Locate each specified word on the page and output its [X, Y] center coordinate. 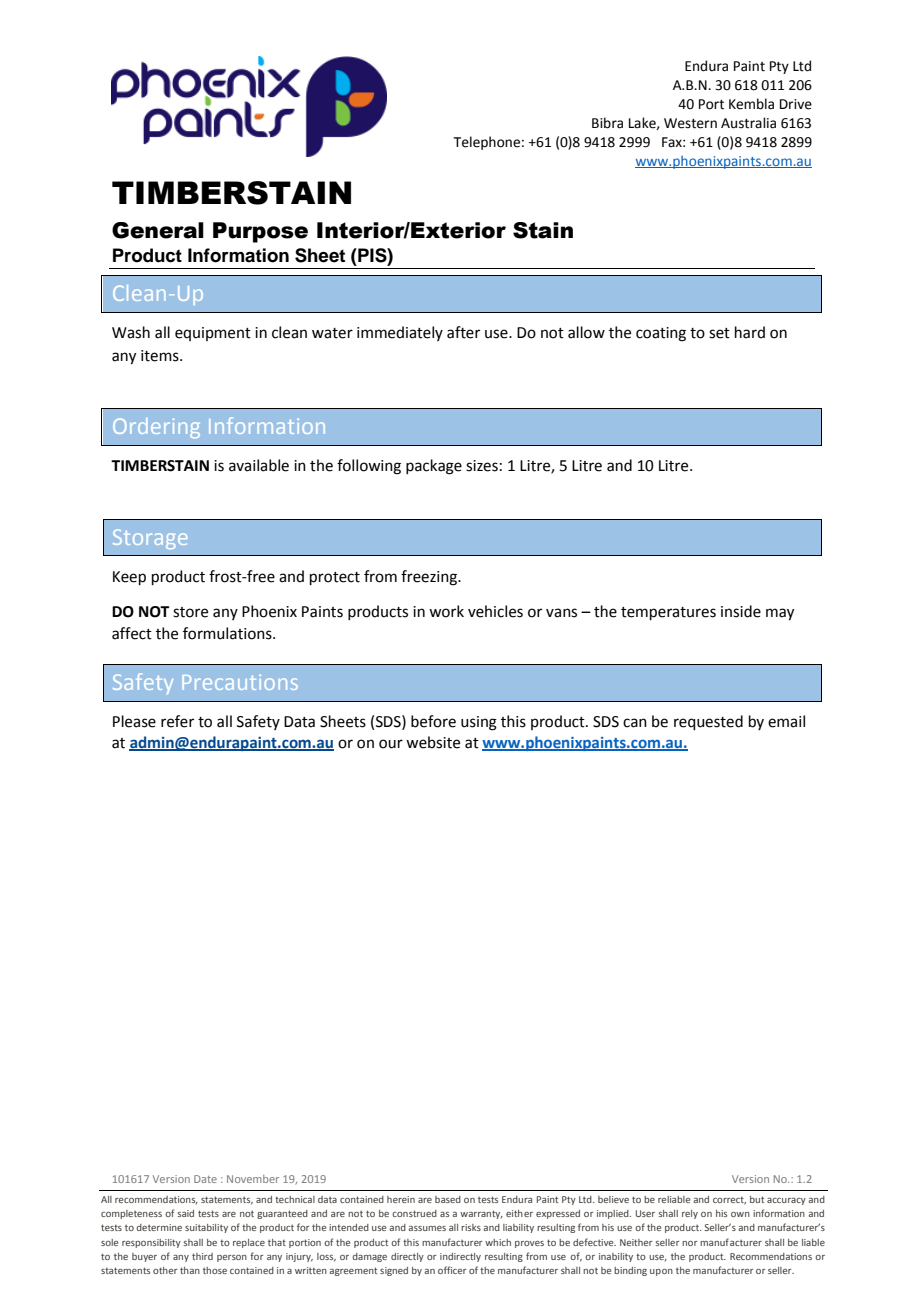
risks [471, 1227]
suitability [206, 1228]
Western [690, 123]
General [158, 230]
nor [689, 1243]
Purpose [260, 232]
